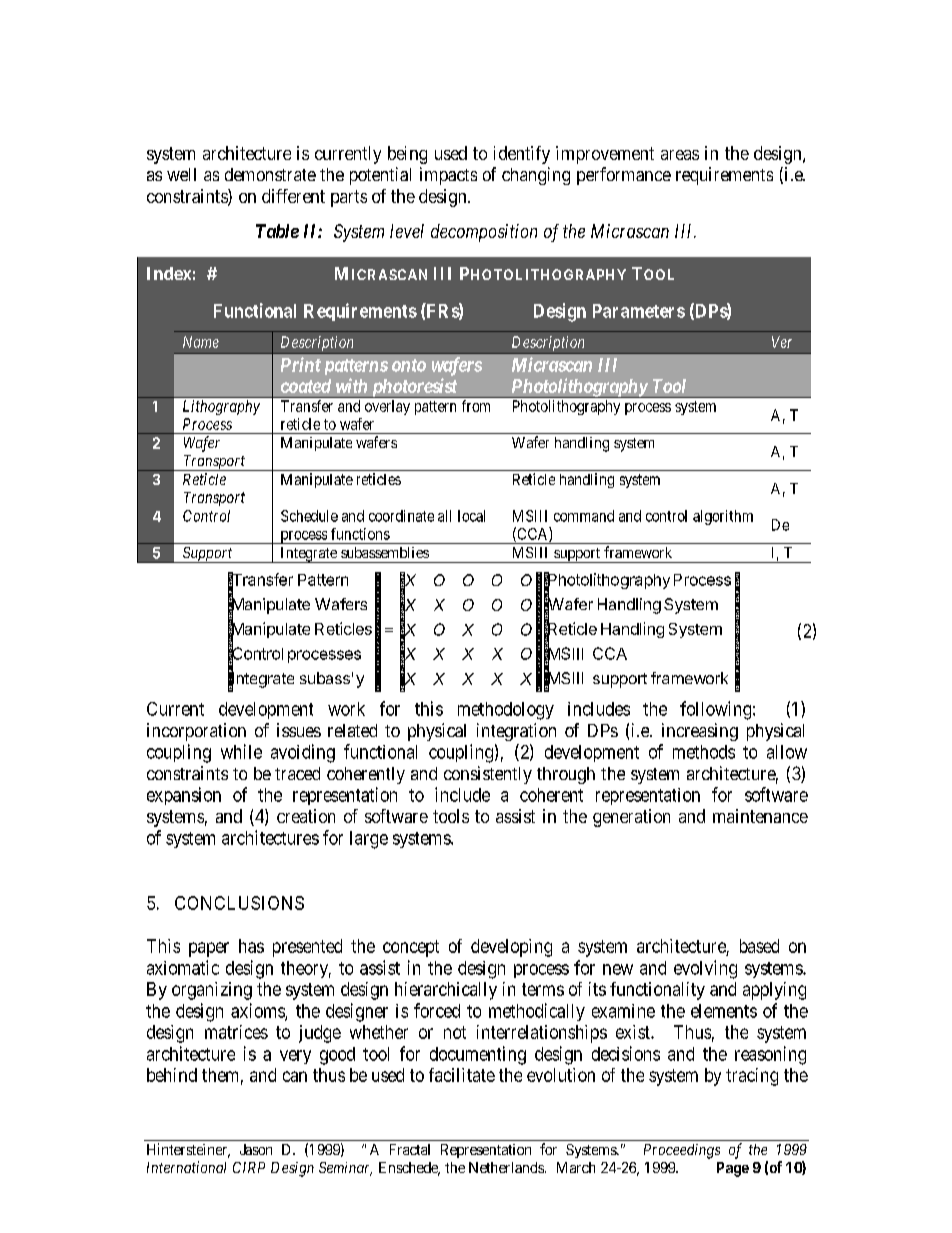 This screenshot has width=952, height=1233. What do you see at coordinates (733, 1169) in the screenshot?
I see `Page` at bounding box center [733, 1169].
